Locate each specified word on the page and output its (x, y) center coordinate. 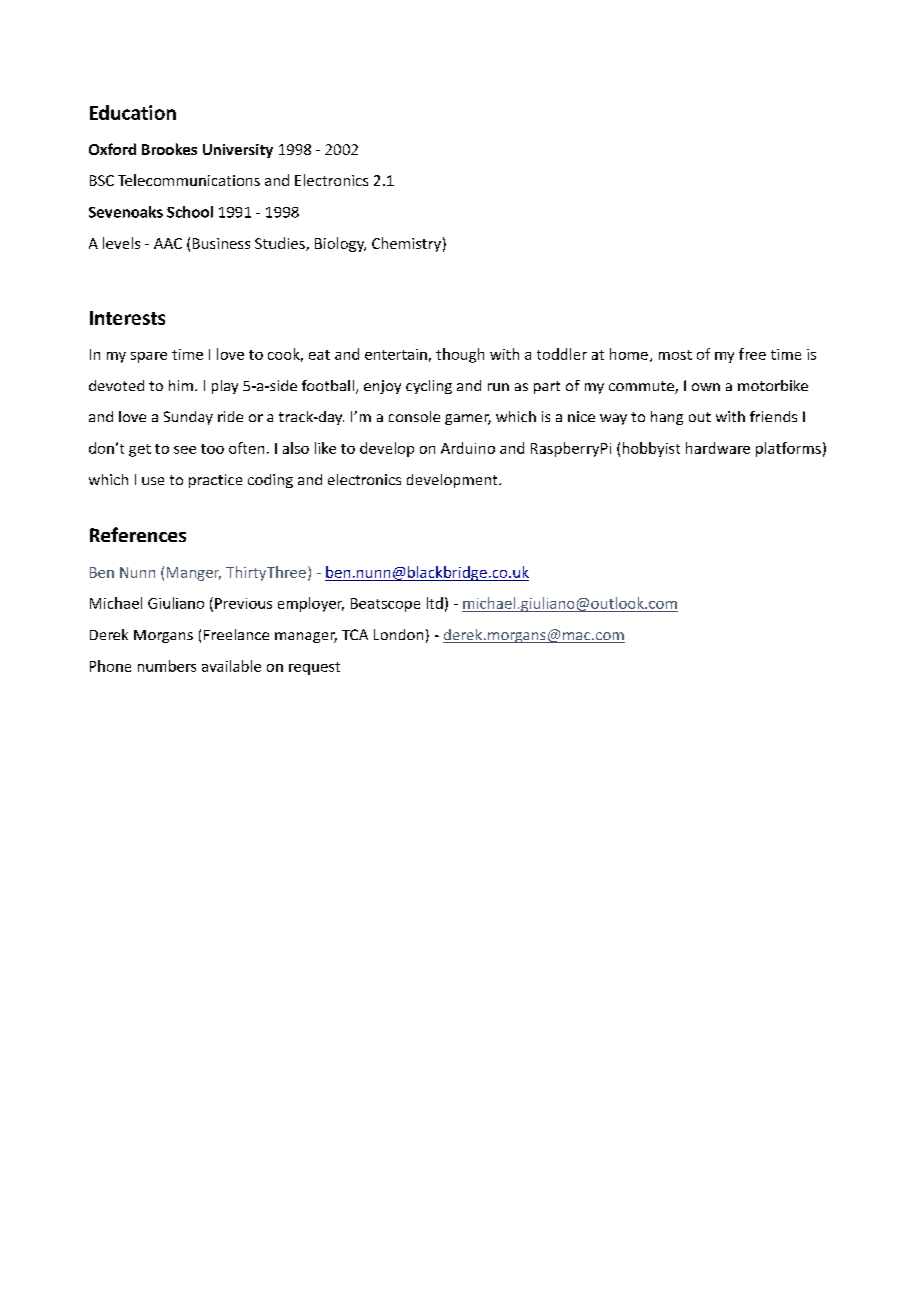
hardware (718, 448)
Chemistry (406, 244)
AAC (168, 243)
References (138, 534)
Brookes (169, 149)
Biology (340, 244)
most (675, 355)
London (398, 634)
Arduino (468, 448)
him (181, 385)
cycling (429, 387)
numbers (167, 666)
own (706, 387)
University (238, 151)
